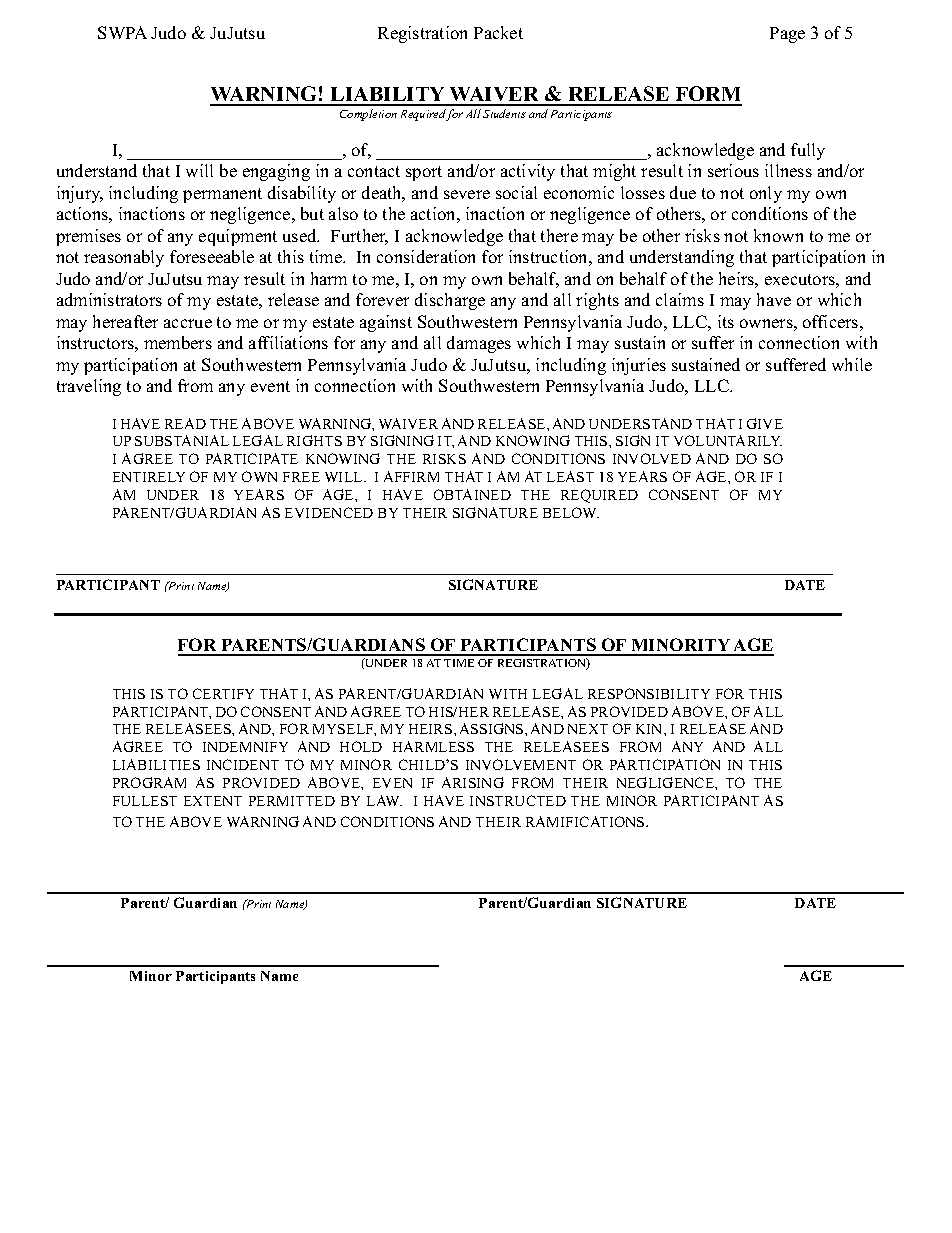  What do you see at coordinates (149, 782) in the screenshot?
I see `PROGRAM` at bounding box center [149, 782].
